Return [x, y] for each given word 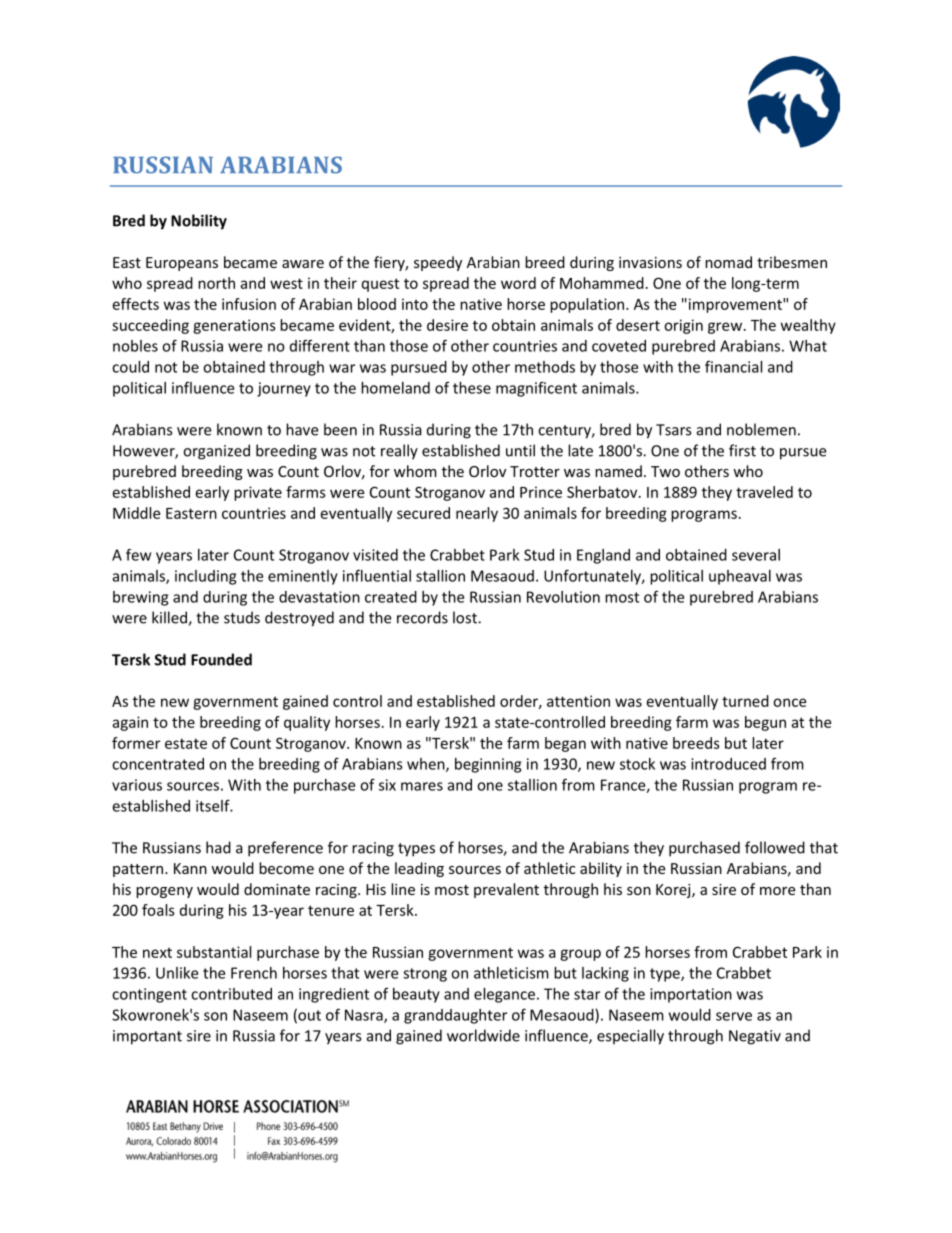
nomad [728, 262]
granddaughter [455, 1016]
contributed [231, 994]
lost [466, 617]
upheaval [740, 577]
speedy [438, 263]
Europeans [182, 264]
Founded [221, 659]
